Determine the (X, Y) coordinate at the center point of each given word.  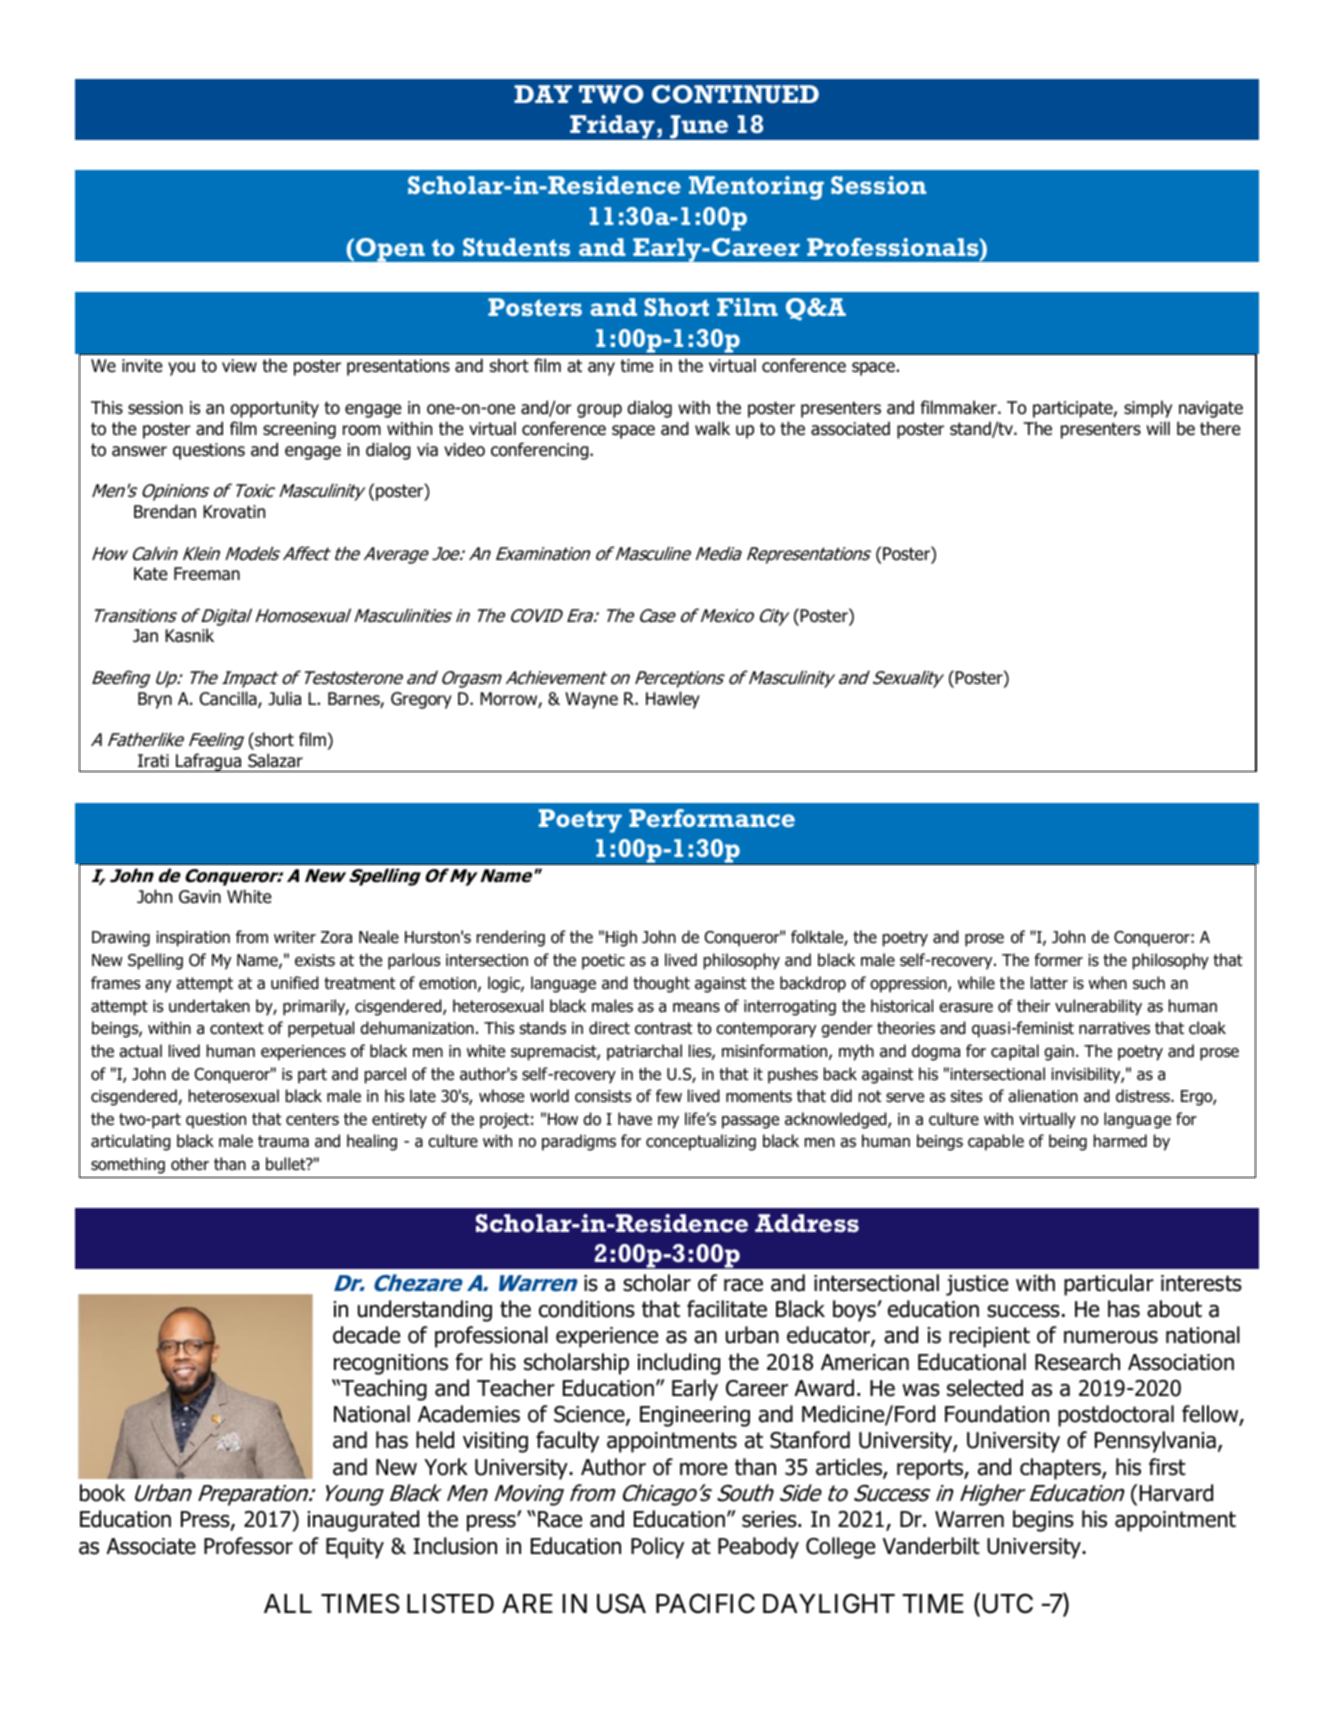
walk (712, 428)
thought (661, 984)
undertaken (209, 1006)
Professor (248, 1546)
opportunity (274, 409)
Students (516, 247)
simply (1148, 409)
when (1108, 982)
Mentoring (756, 188)
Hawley (673, 700)
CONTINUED (735, 94)
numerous (1111, 1337)
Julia (284, 698)
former (1058, 960)
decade (366, 1335)
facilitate (727, 1309)
